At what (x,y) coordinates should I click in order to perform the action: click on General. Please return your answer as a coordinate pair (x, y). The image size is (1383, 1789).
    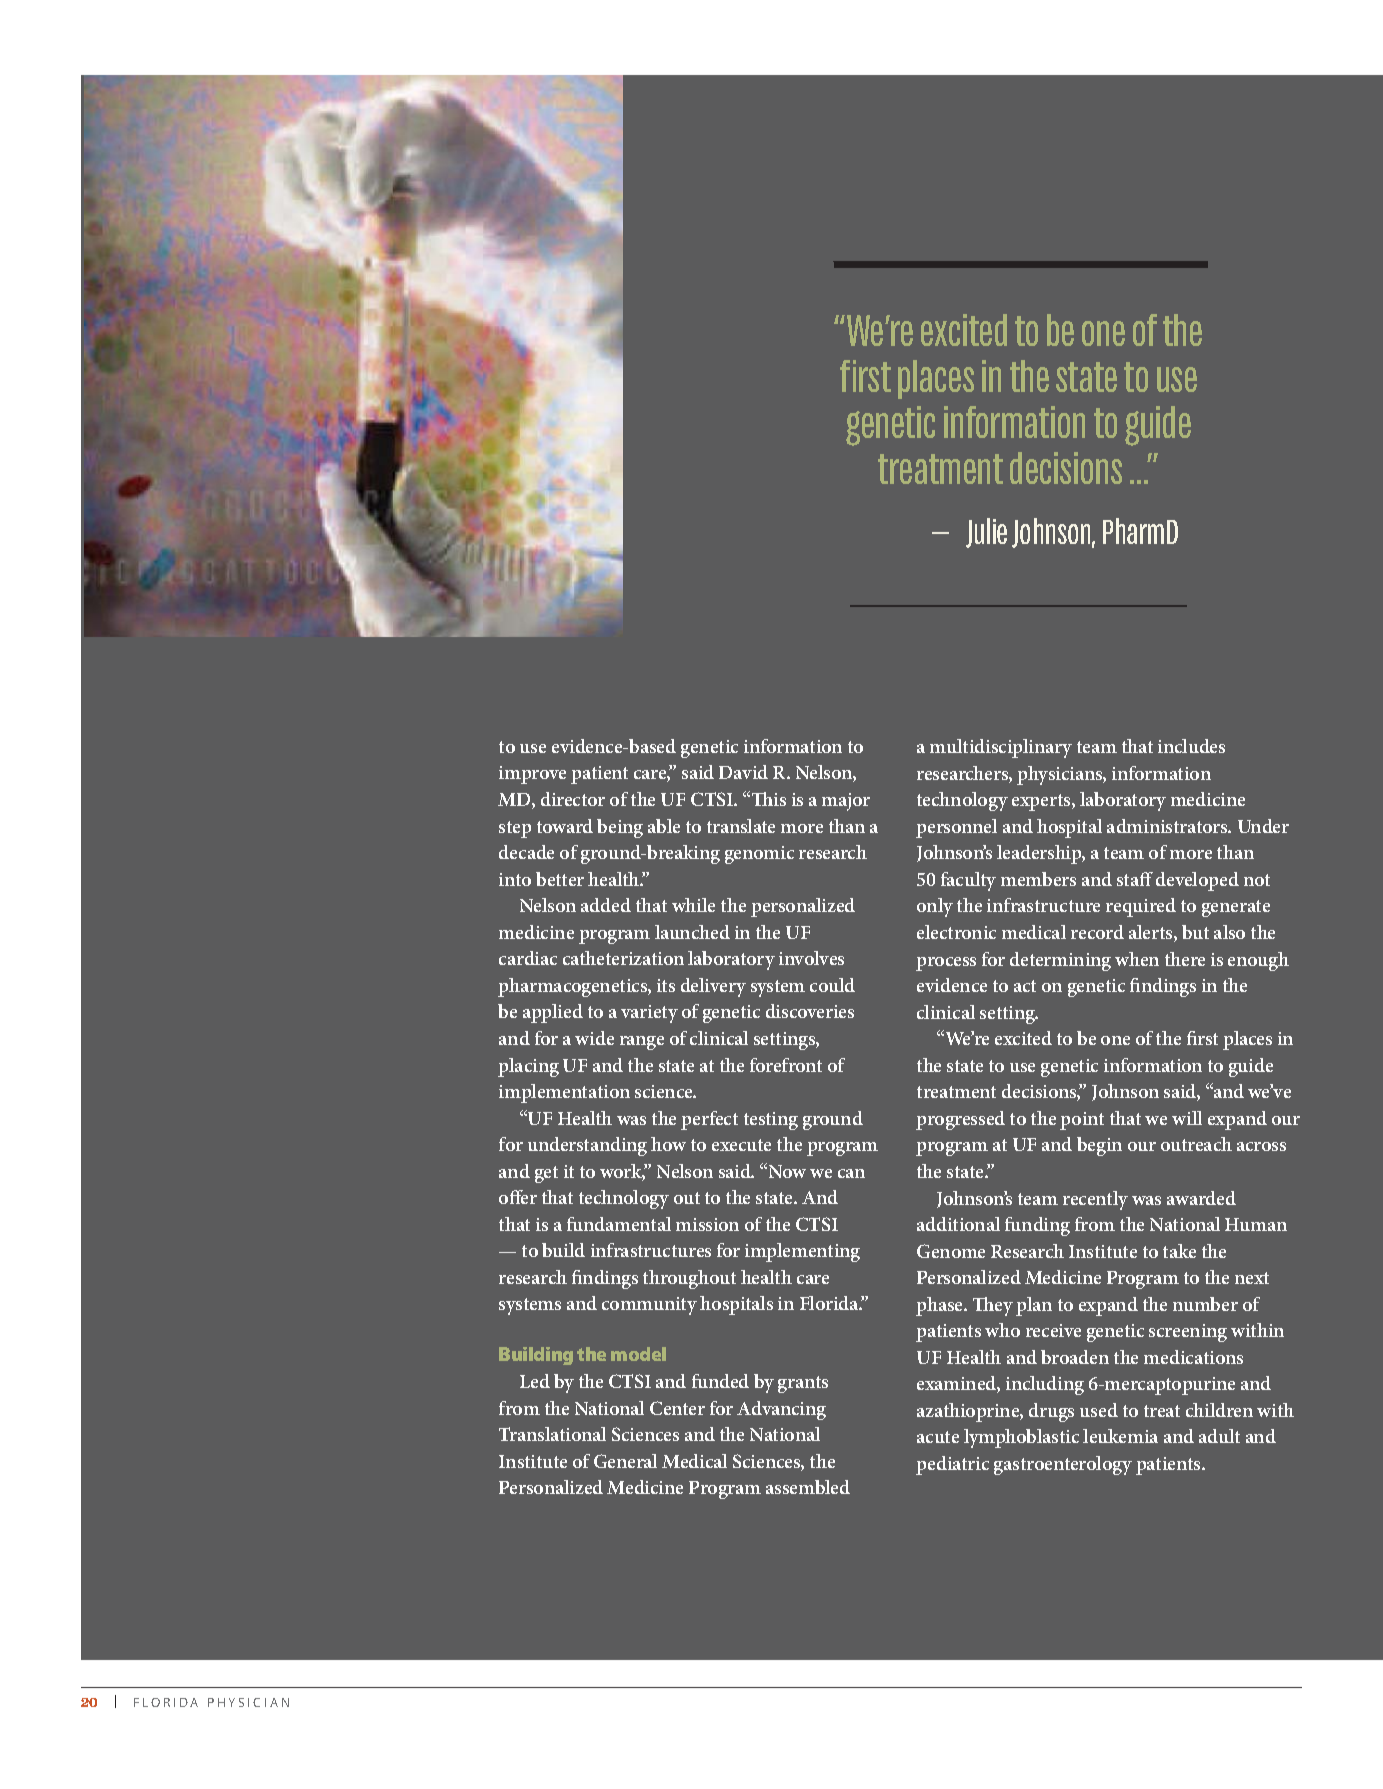
    Looking at the image, I should click on (625, 1461).
